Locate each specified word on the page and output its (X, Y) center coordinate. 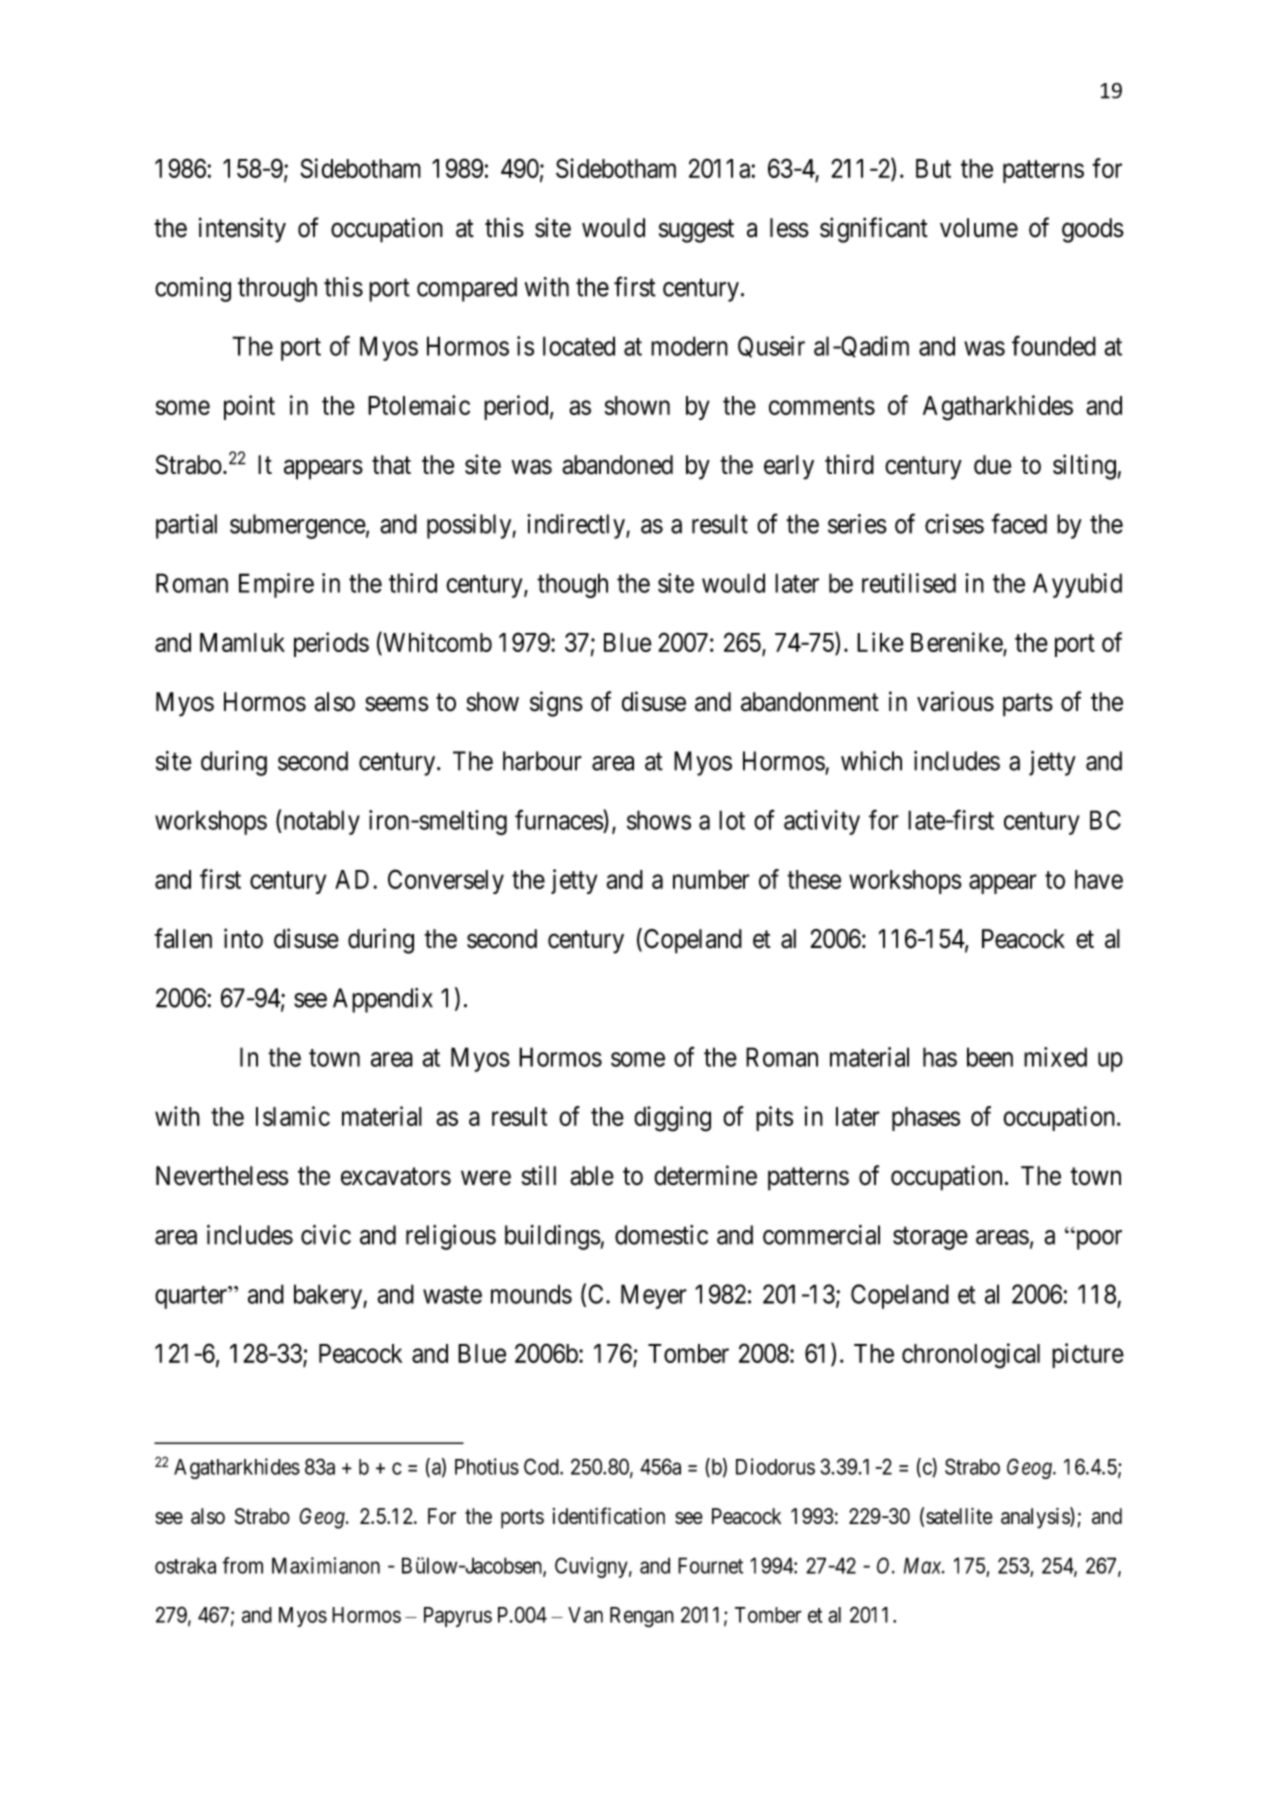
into (243, 938)
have (1099, 879)
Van (585, 1615)
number (711, 879)
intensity (242, 230)
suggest (696, 231)
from (242, 1565)
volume (979, 228)
